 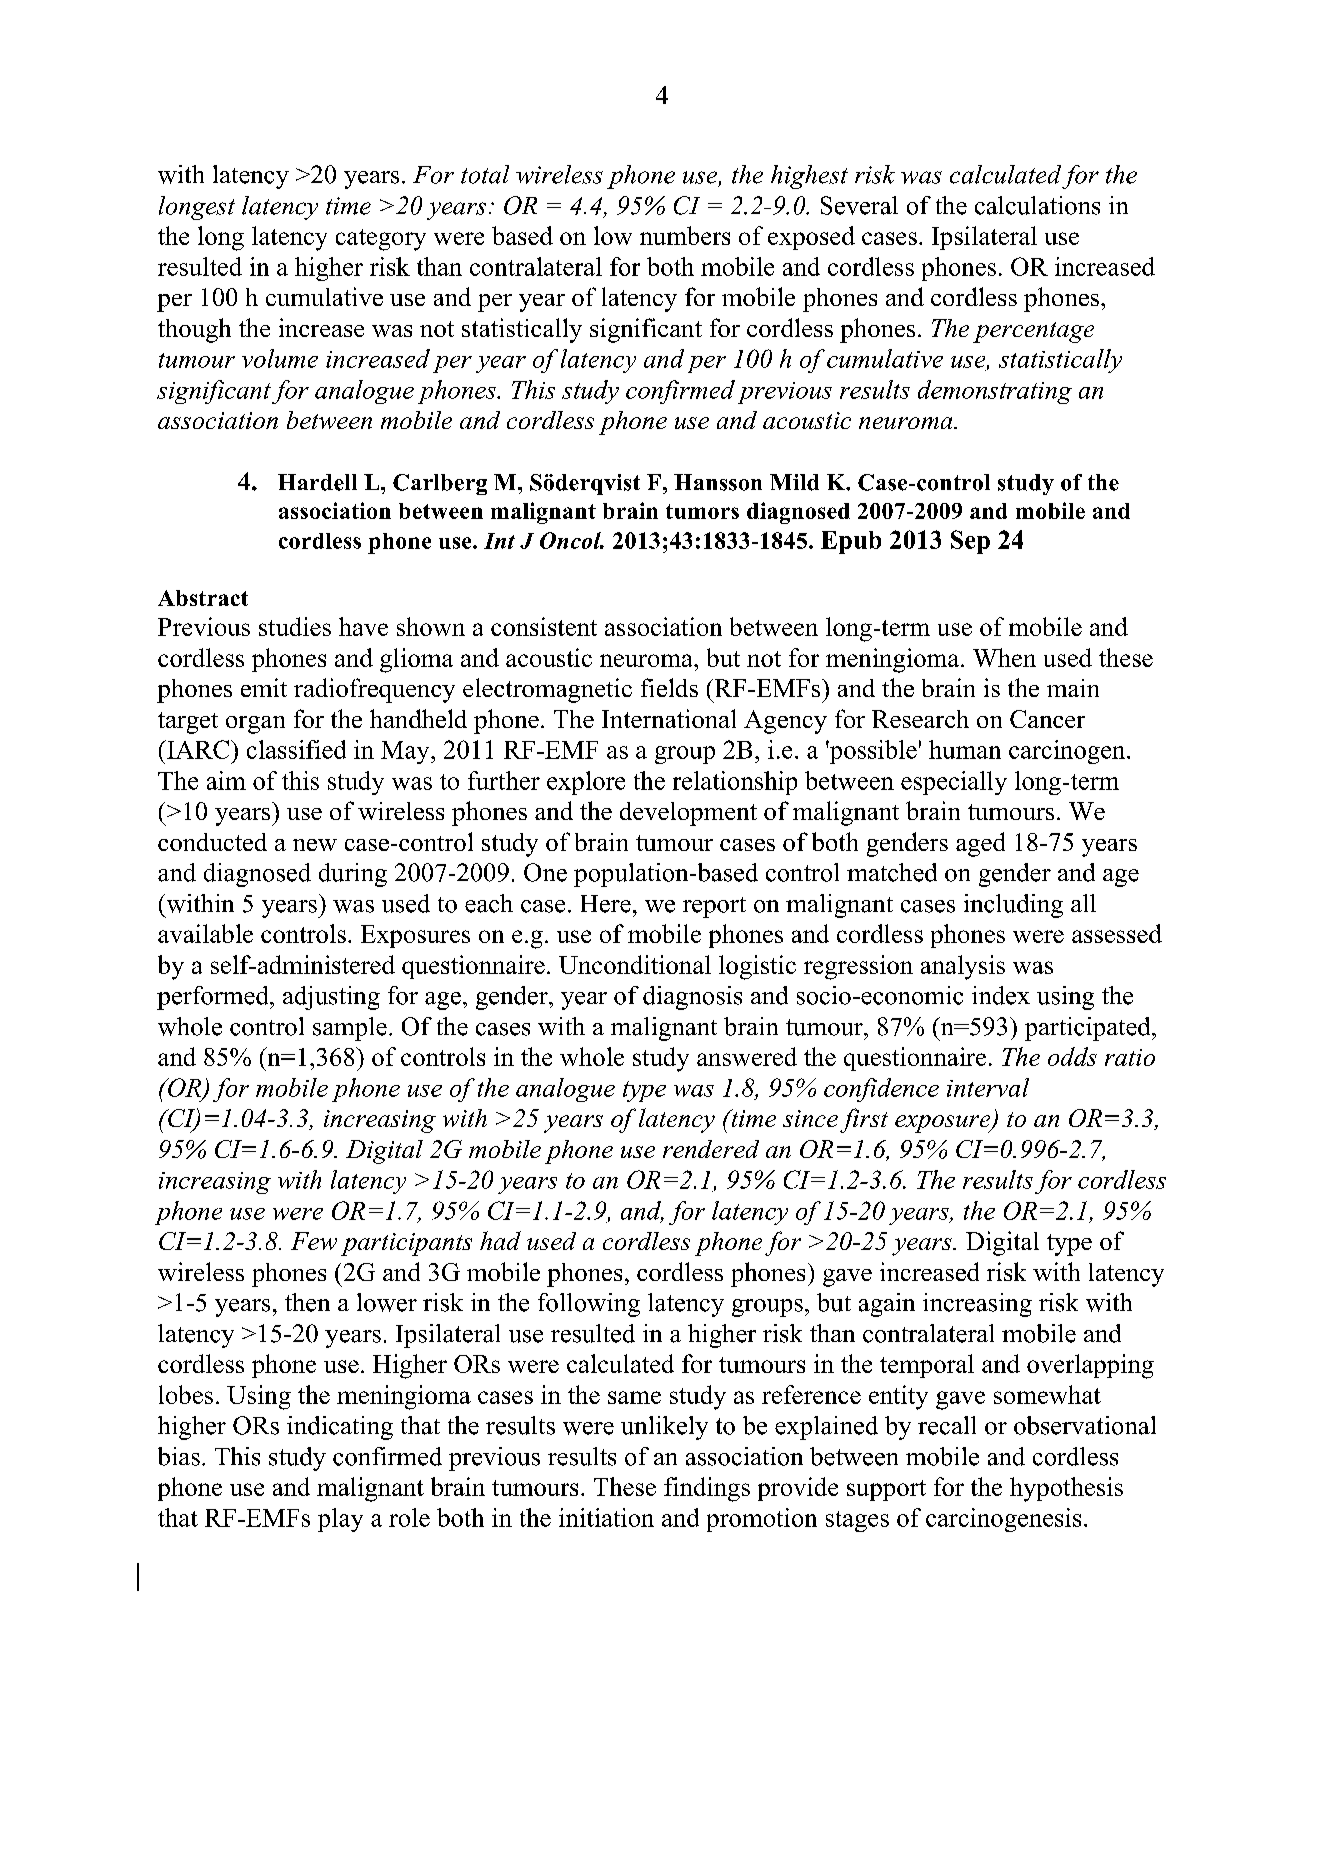 I want to click on sample, so click(x=350, y=1029).
